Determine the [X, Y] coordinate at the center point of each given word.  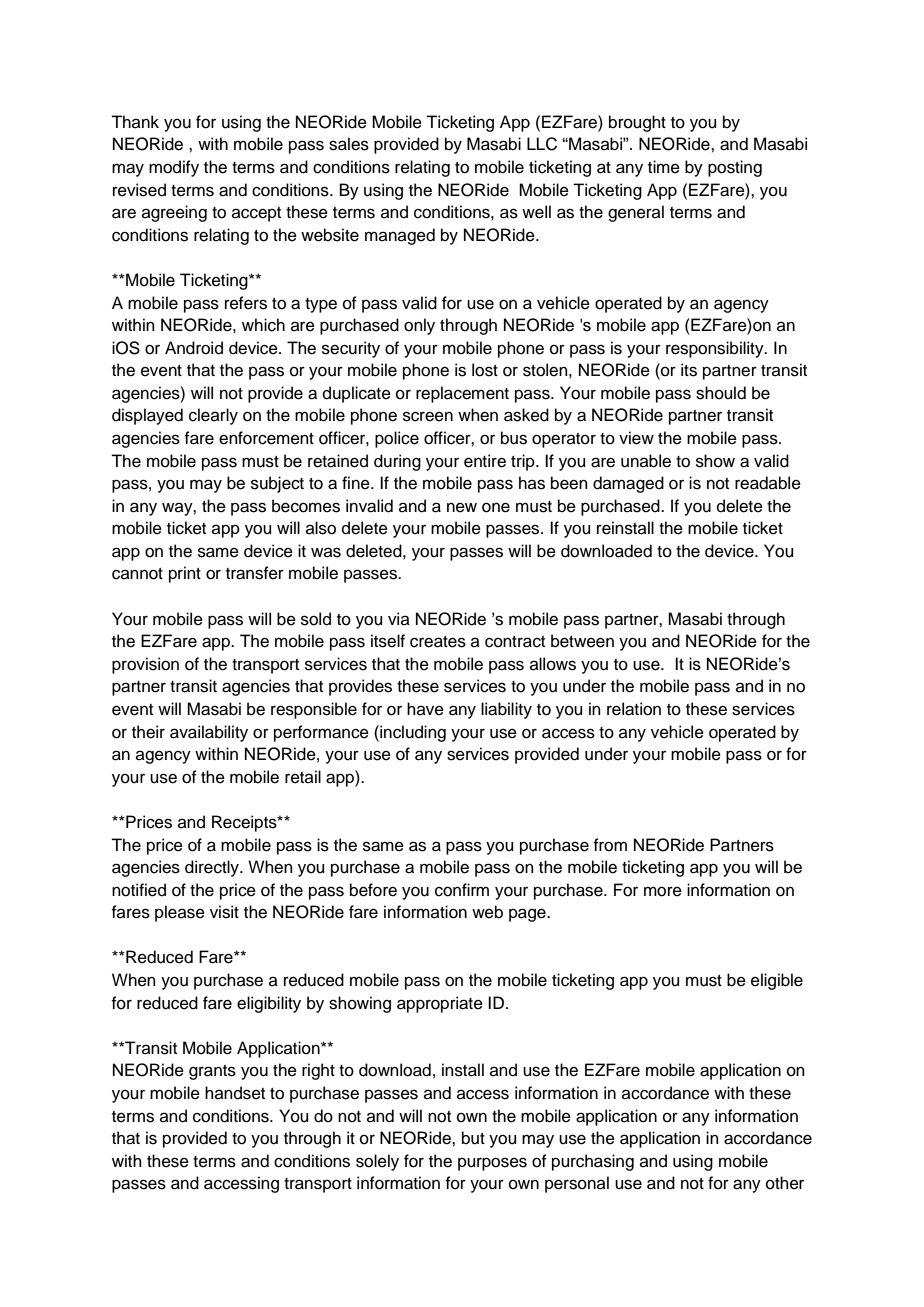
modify [174, 168]
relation [634, 709]
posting [735, 168]
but [473, 1138]
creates [438, 642]
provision [145, 665]
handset [235, 1093]
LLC [542, 144]
